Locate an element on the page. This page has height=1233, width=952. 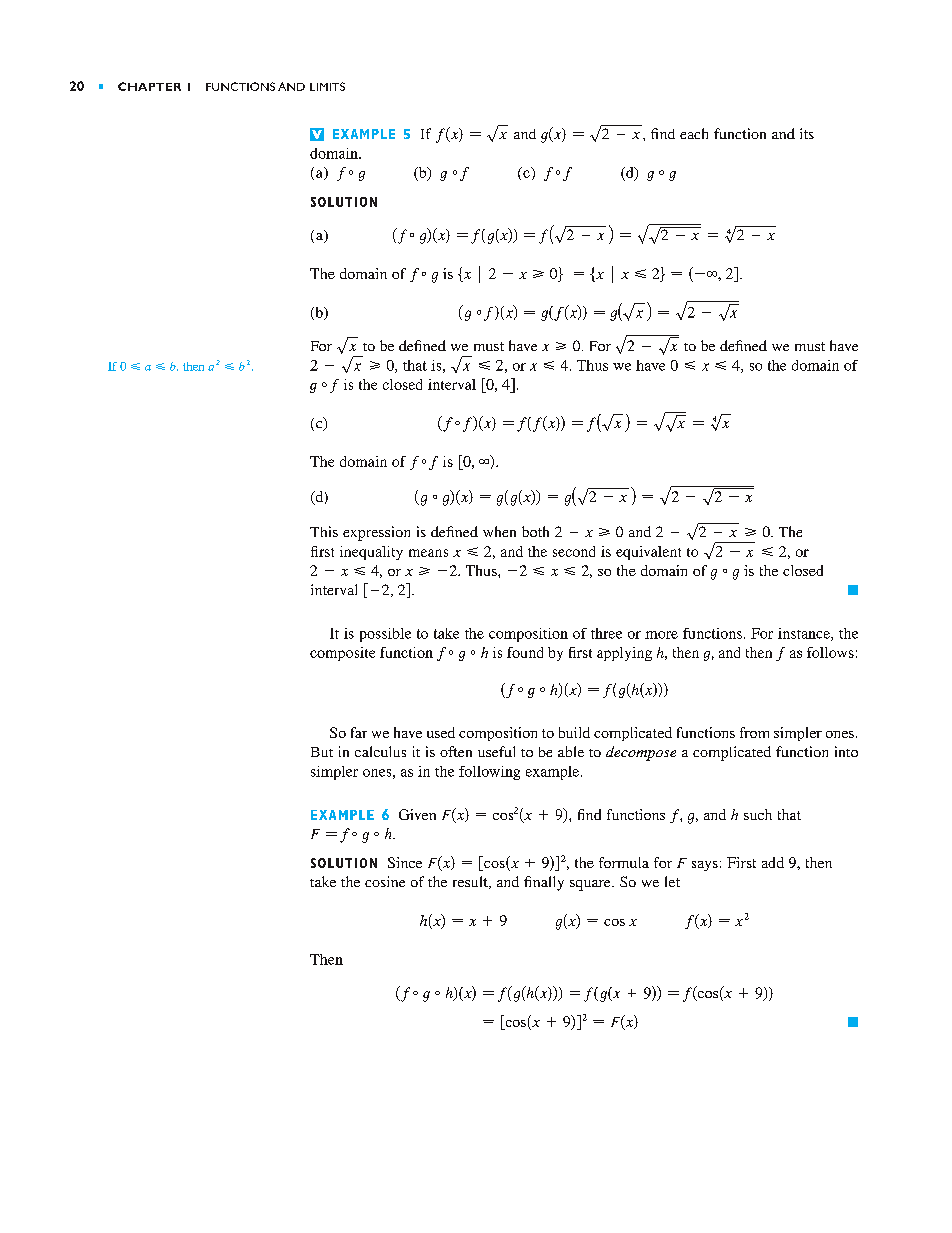
LIMITS is located at coordinates (327, 86).
